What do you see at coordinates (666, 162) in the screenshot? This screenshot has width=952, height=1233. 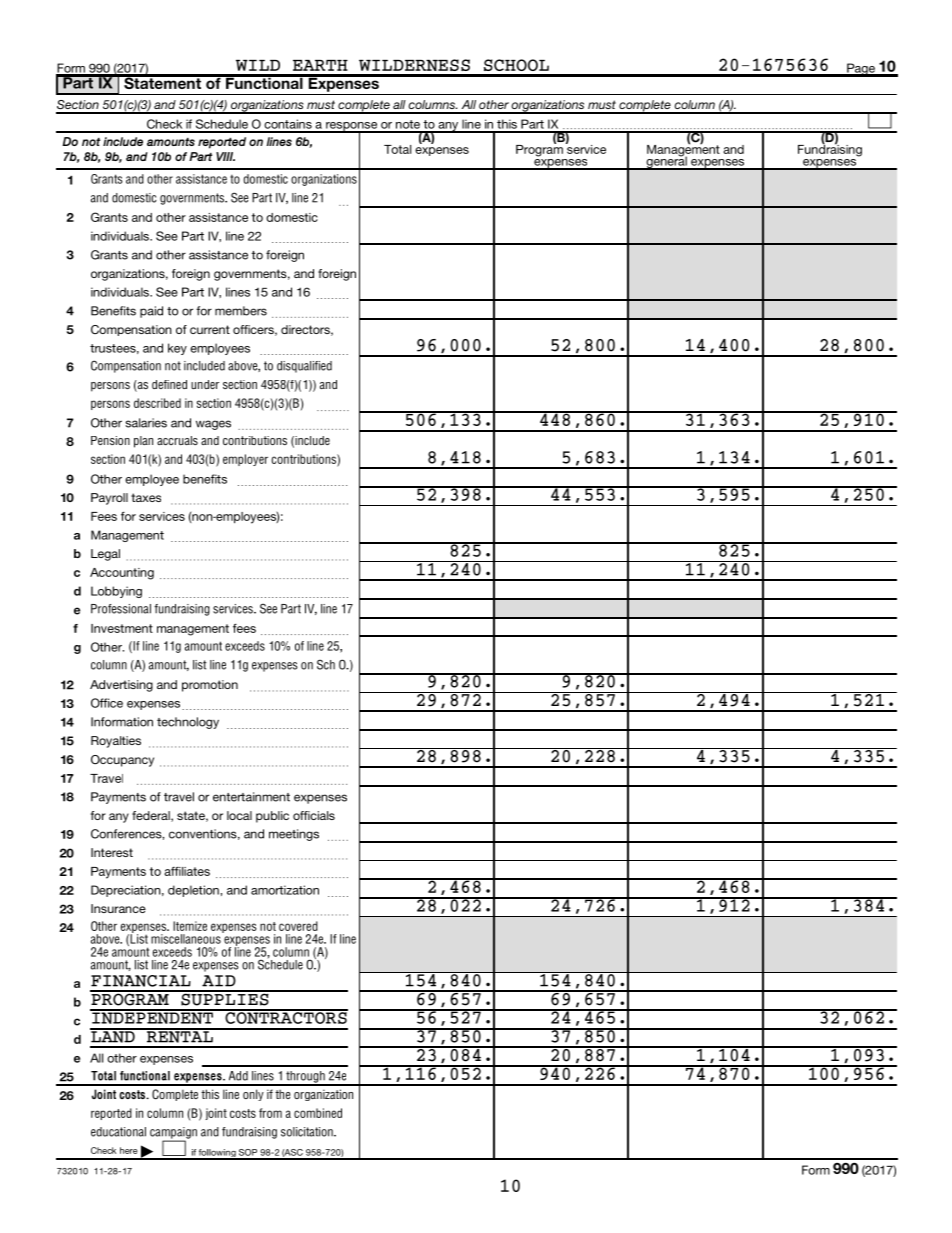 I see `general` at bounding box center [666, 162].
